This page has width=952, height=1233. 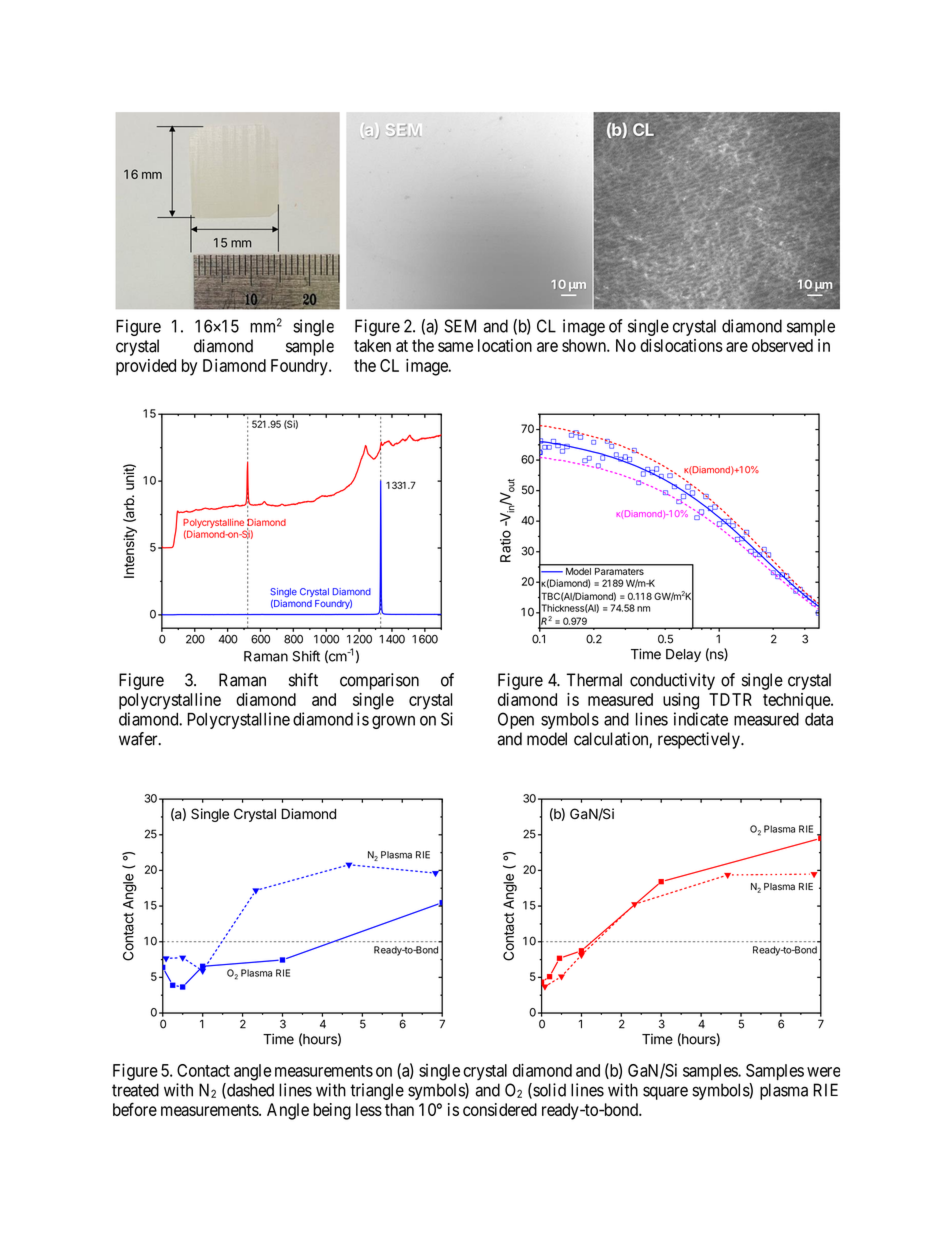 I want to click on same, so click(x=455, y=347).
